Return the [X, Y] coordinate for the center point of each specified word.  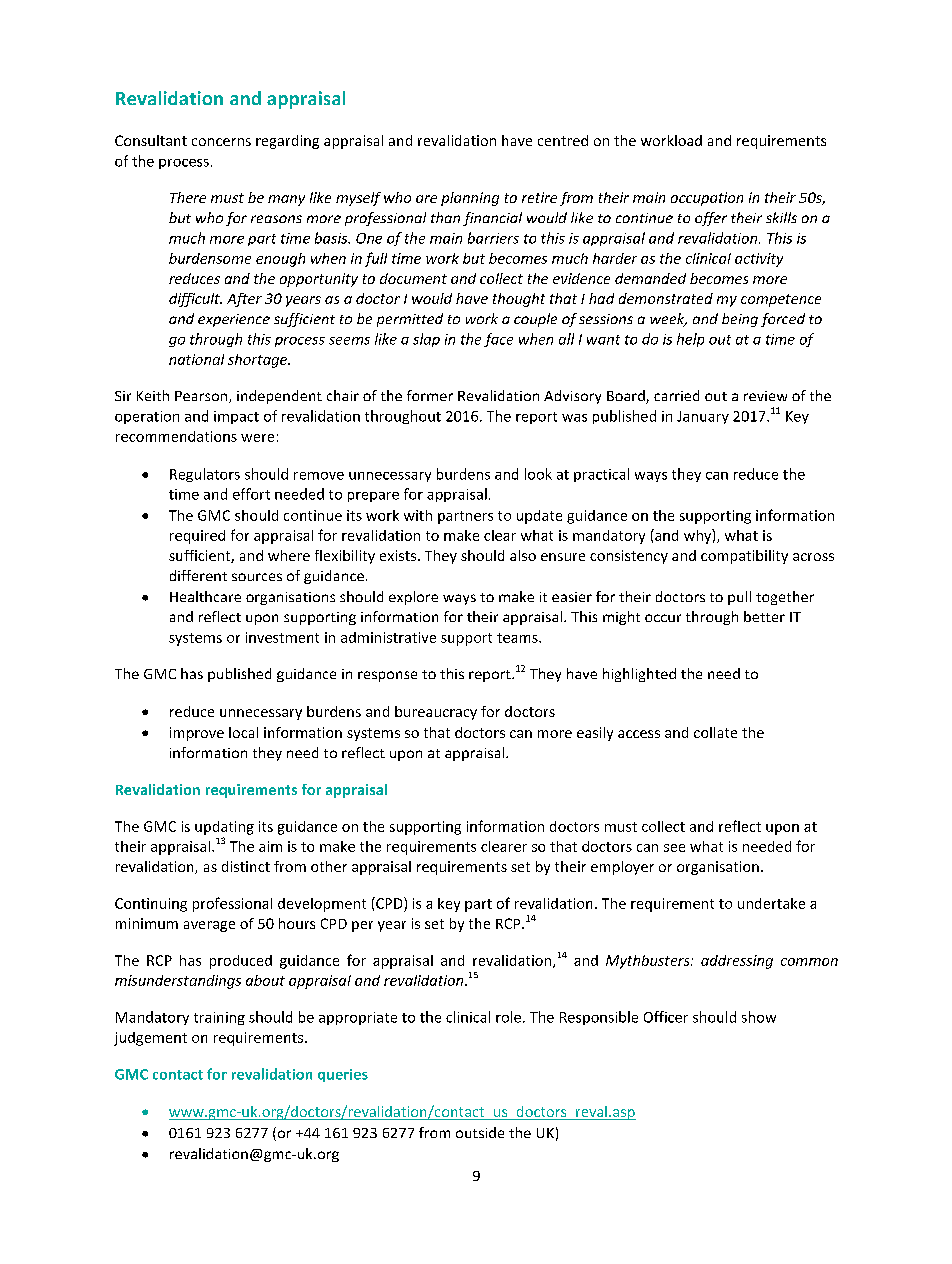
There [188, 197]
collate [715, 732]
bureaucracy [436, 713]
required [197, 537]
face [498, 340]
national [196, 359]
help [690, 340]
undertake [771, 903]
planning [470, 199]
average [209, 926]
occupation [707, 199]
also [523, 555]
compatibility [744, 557]
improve [197, 734]
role [508, 1017]
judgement [150, 1039]
